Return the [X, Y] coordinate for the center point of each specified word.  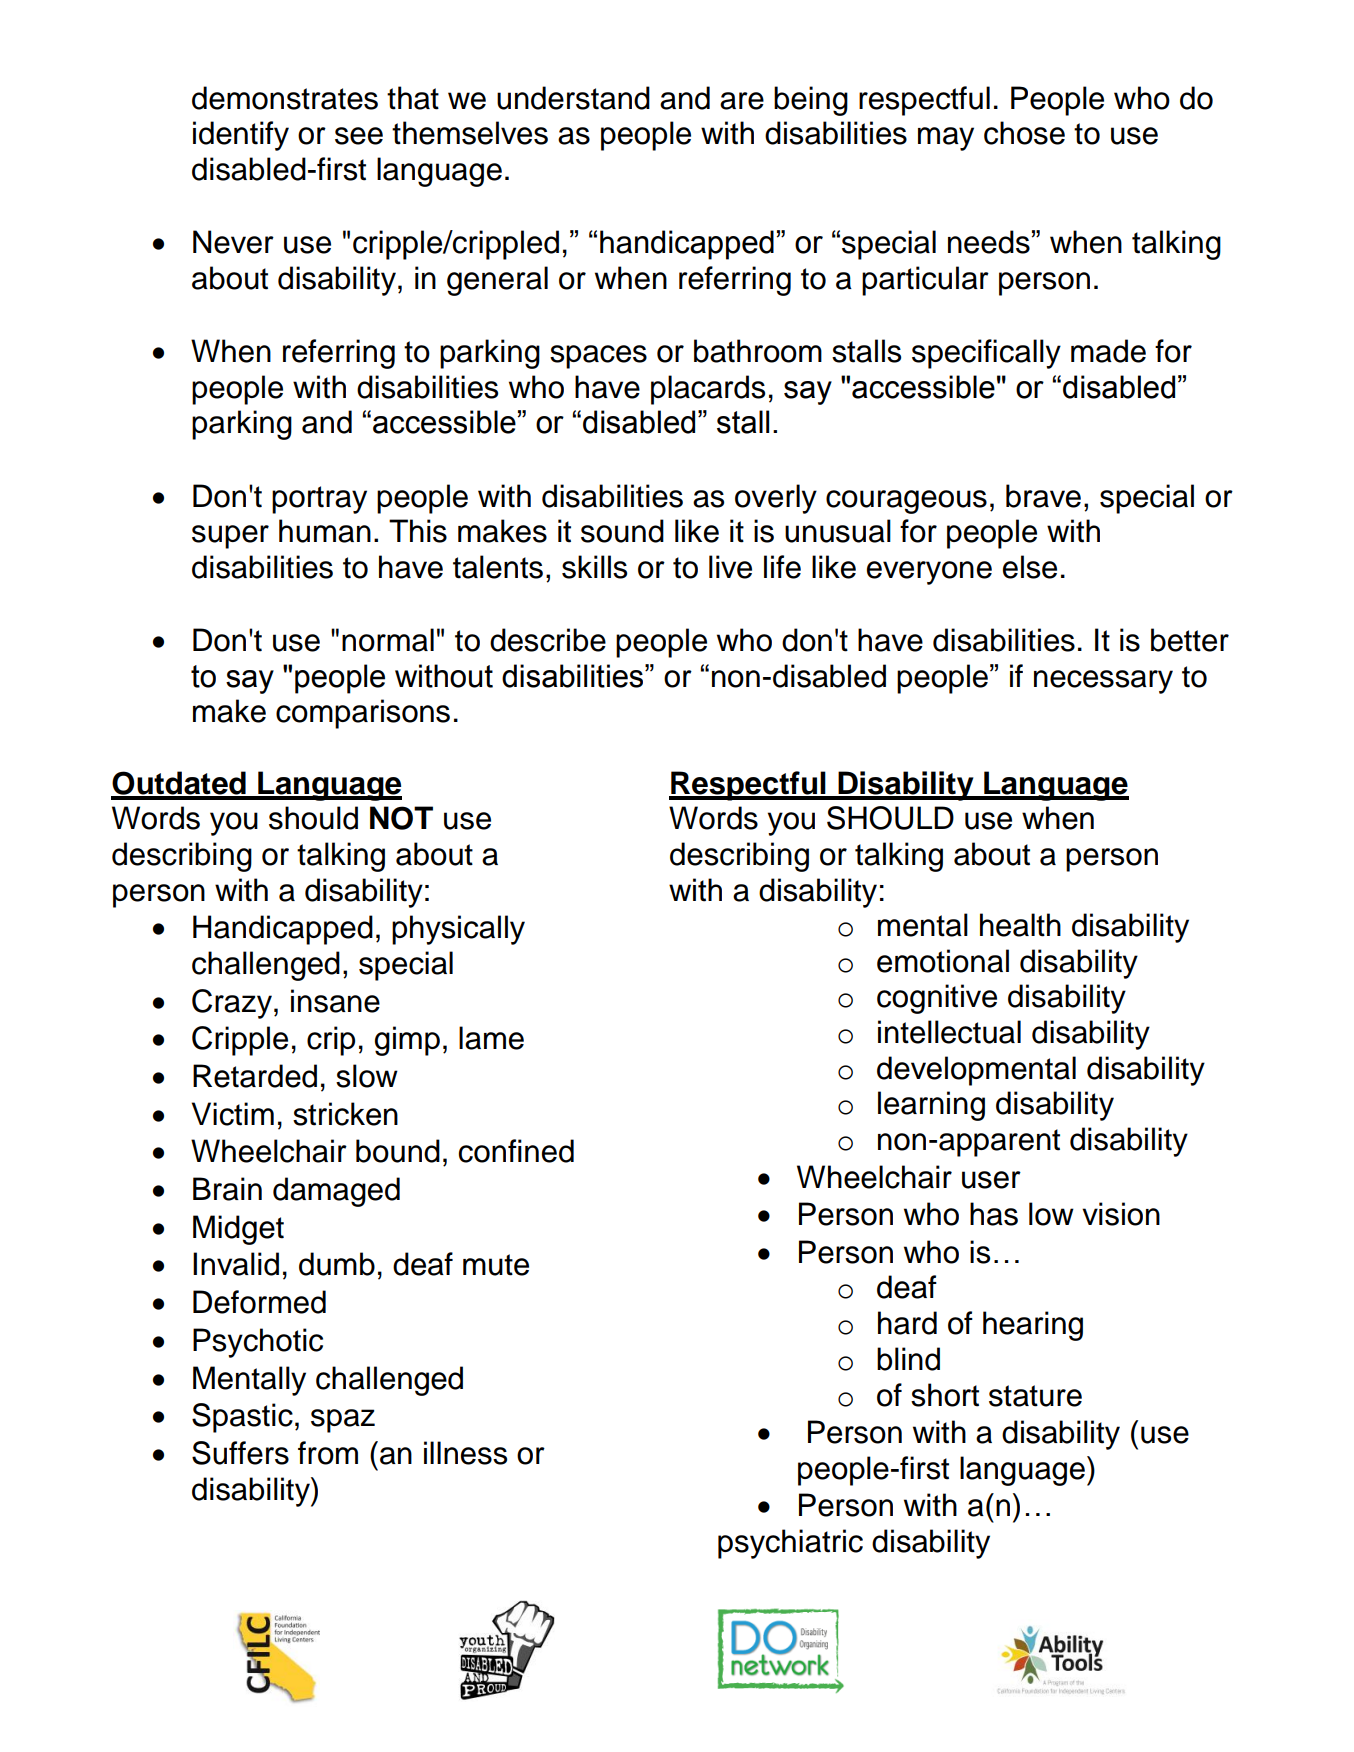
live [730, 567]
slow [367, 1076]
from [328, 1453]
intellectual [949, 1032]
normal [388, 640]
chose [1024, 133]
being [811, 101]
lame [491, 1038]
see [359, 136]
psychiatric [790, 1544]
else [1030, 567]
